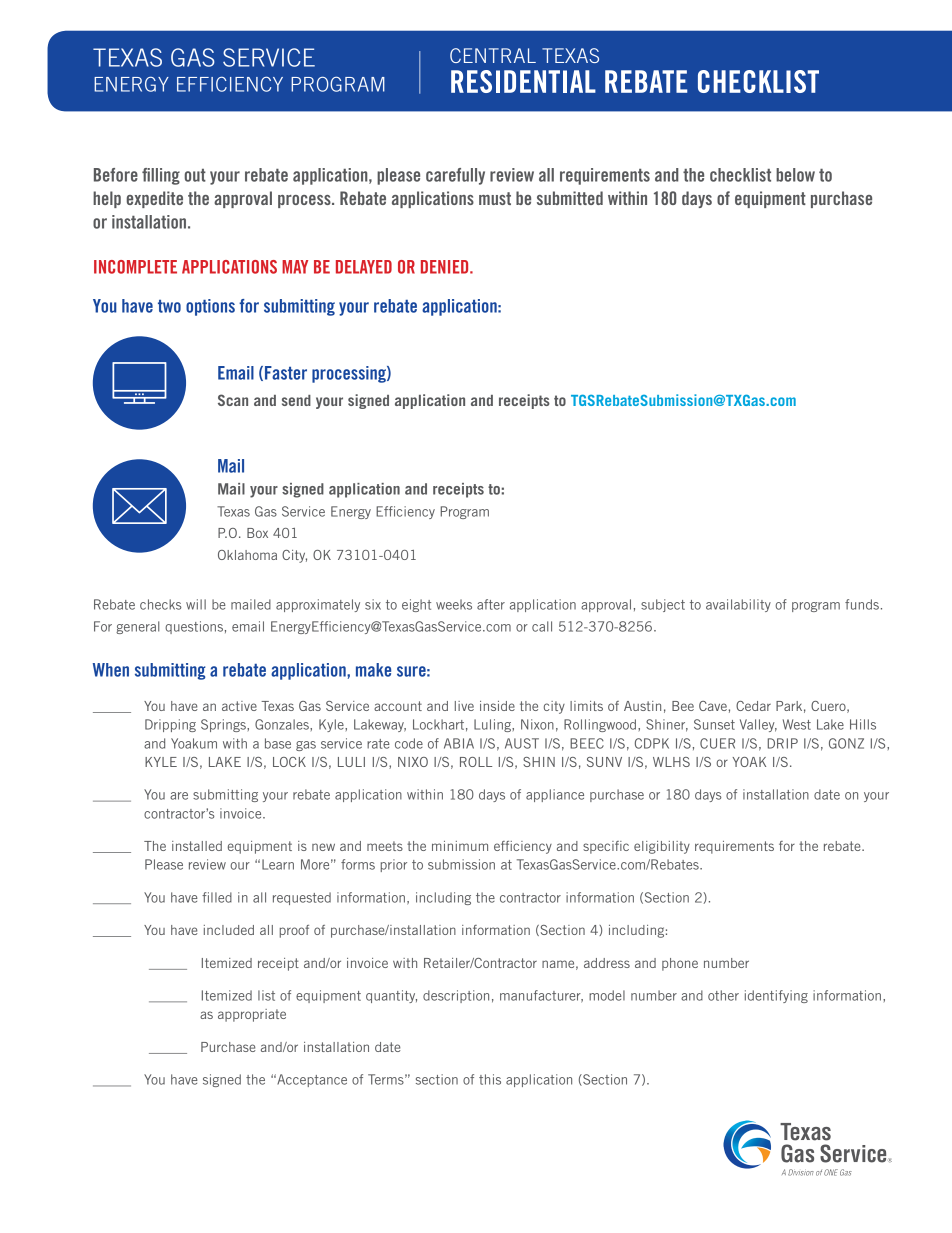  Describe the element at coordinates (497, 706) in the screenshot. I see `inside` at that location.
